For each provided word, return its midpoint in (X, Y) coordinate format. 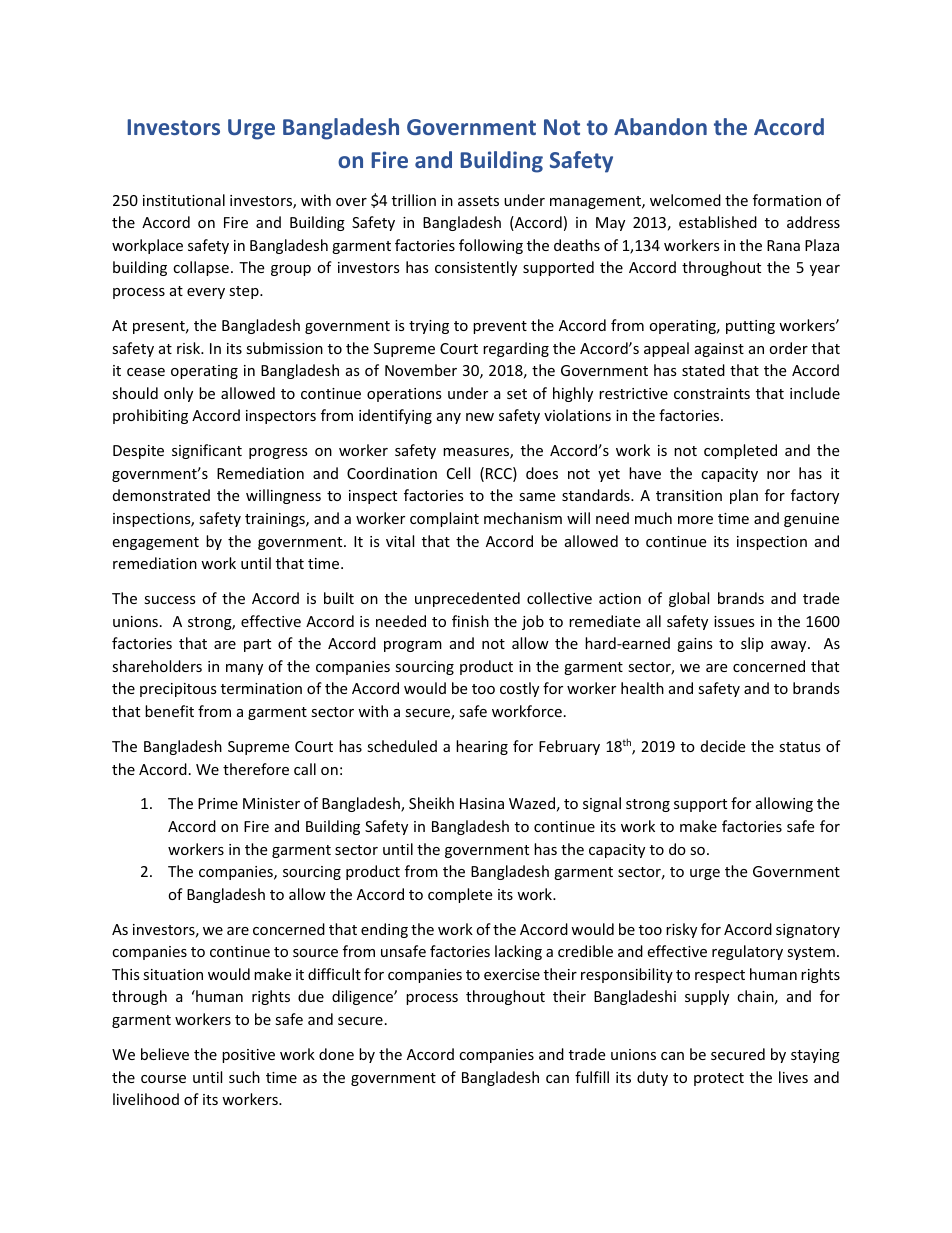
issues (734, 621)
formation (787, 200)
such (244, 1077)
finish (470, 621)
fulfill (592, 1077)
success (170, 600)
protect (719, 1079)
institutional (184, 200)
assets (478, 201)
